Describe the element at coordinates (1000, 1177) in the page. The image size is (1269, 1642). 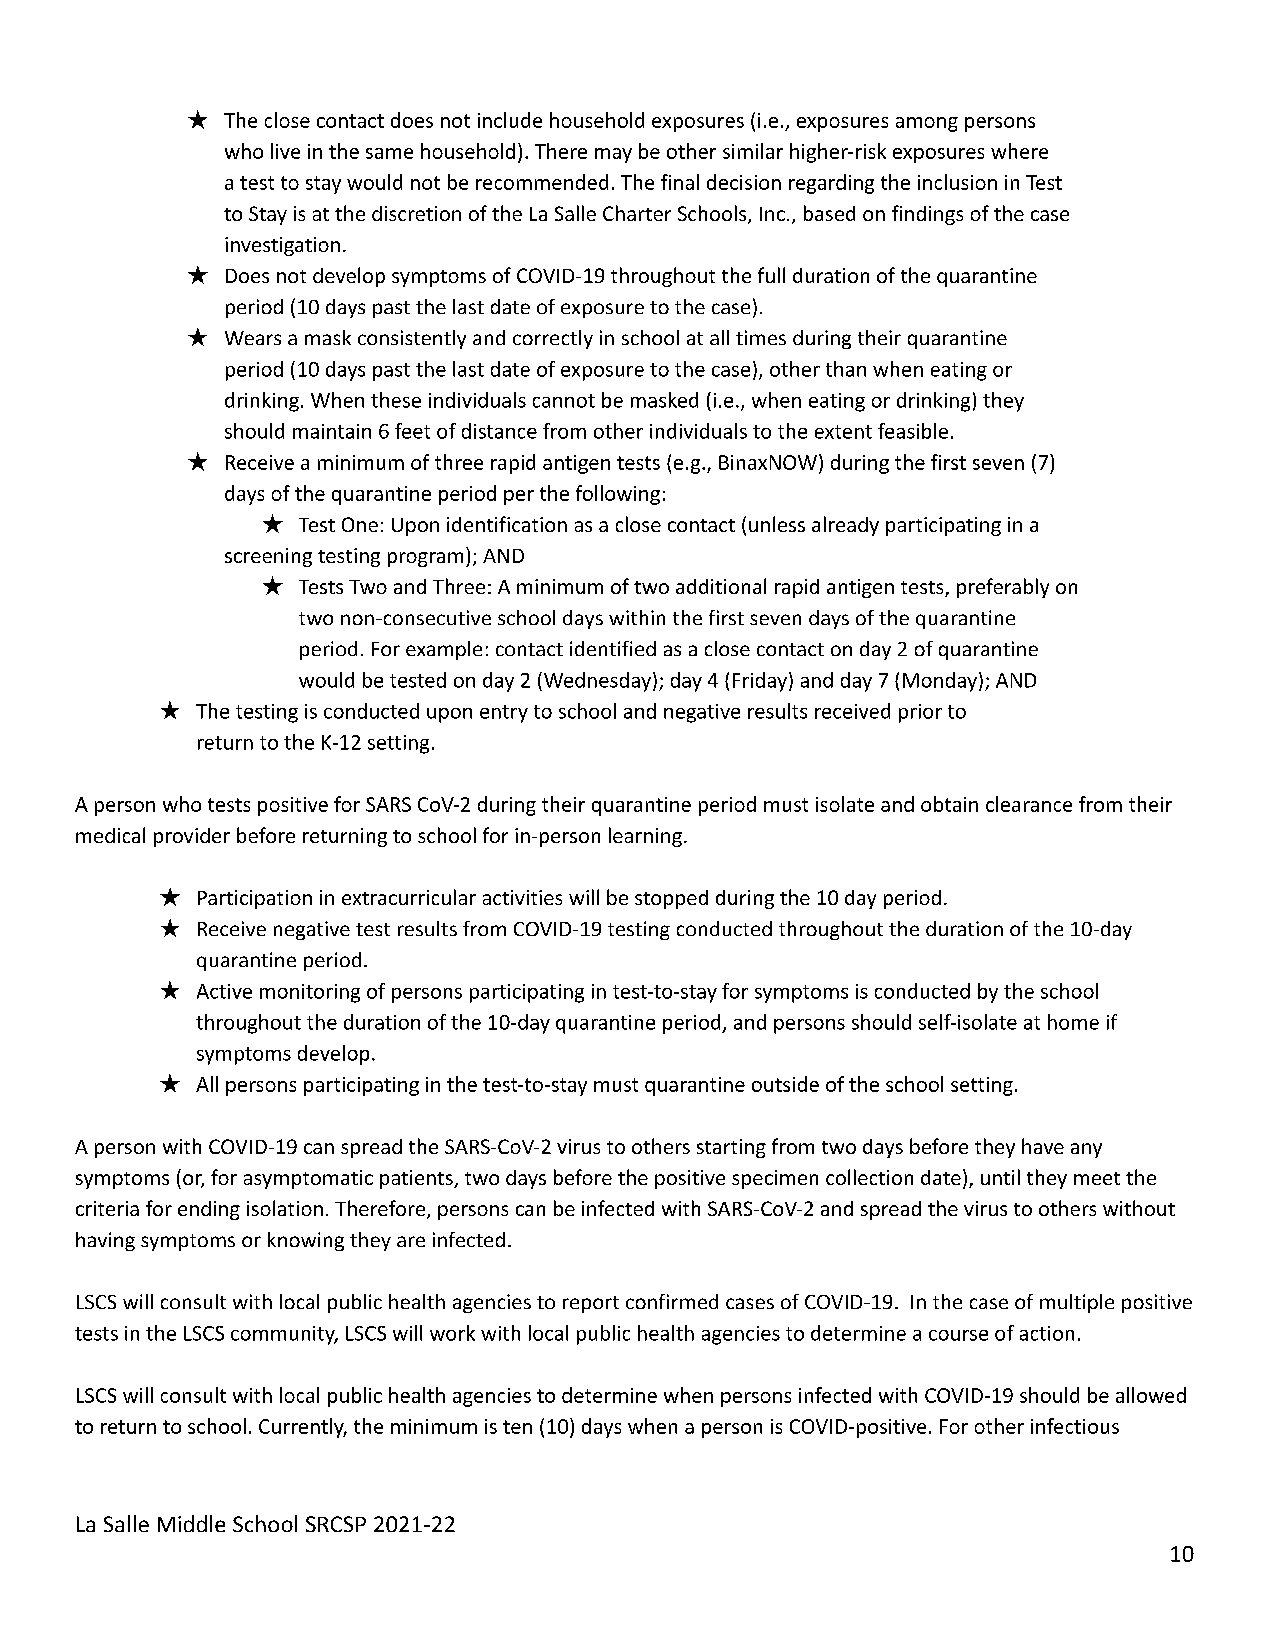
I see `until` at that location.
